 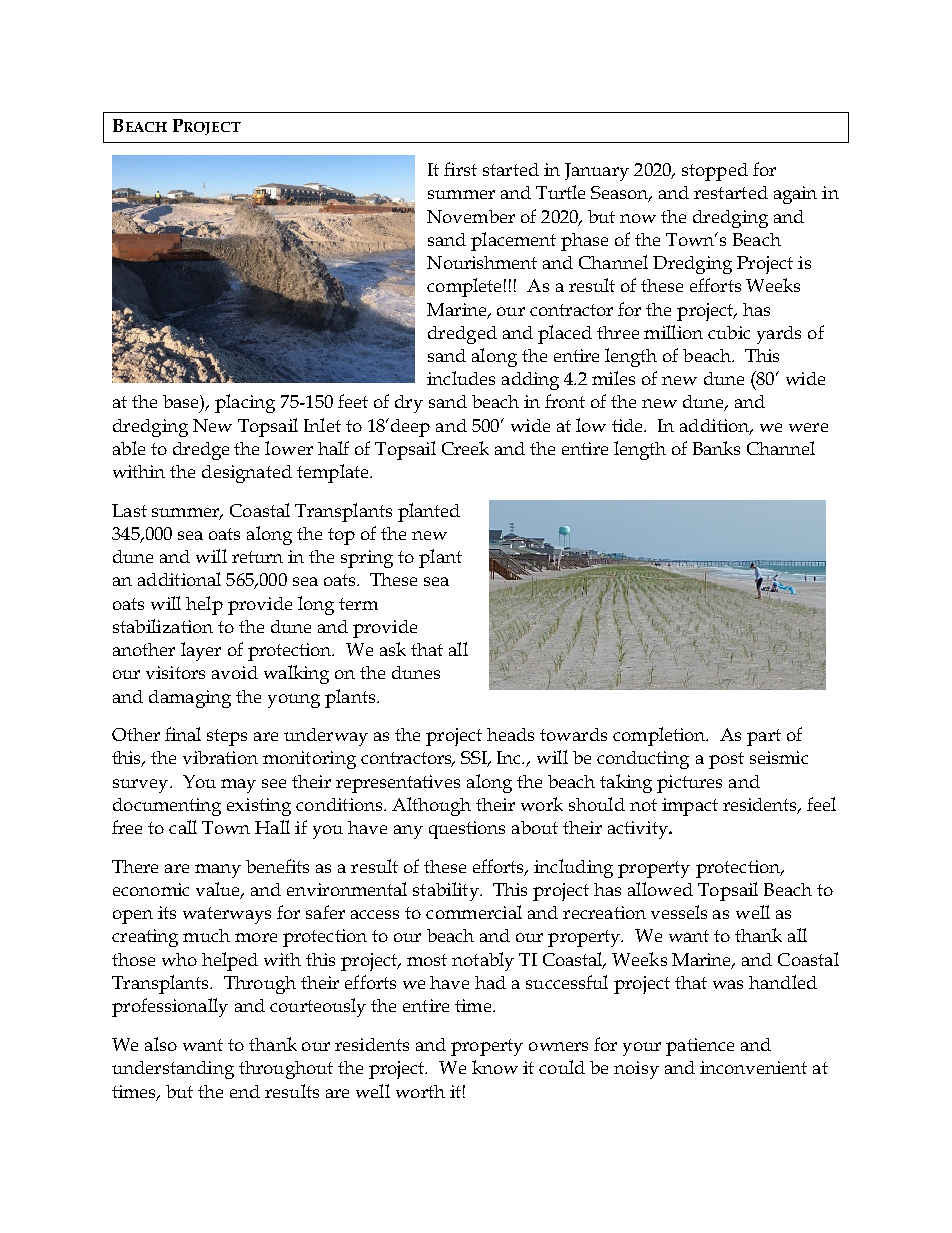 What do you see at coordinates (393, 649) in the document?
I see `ask` at bounding box center [393, 649].
